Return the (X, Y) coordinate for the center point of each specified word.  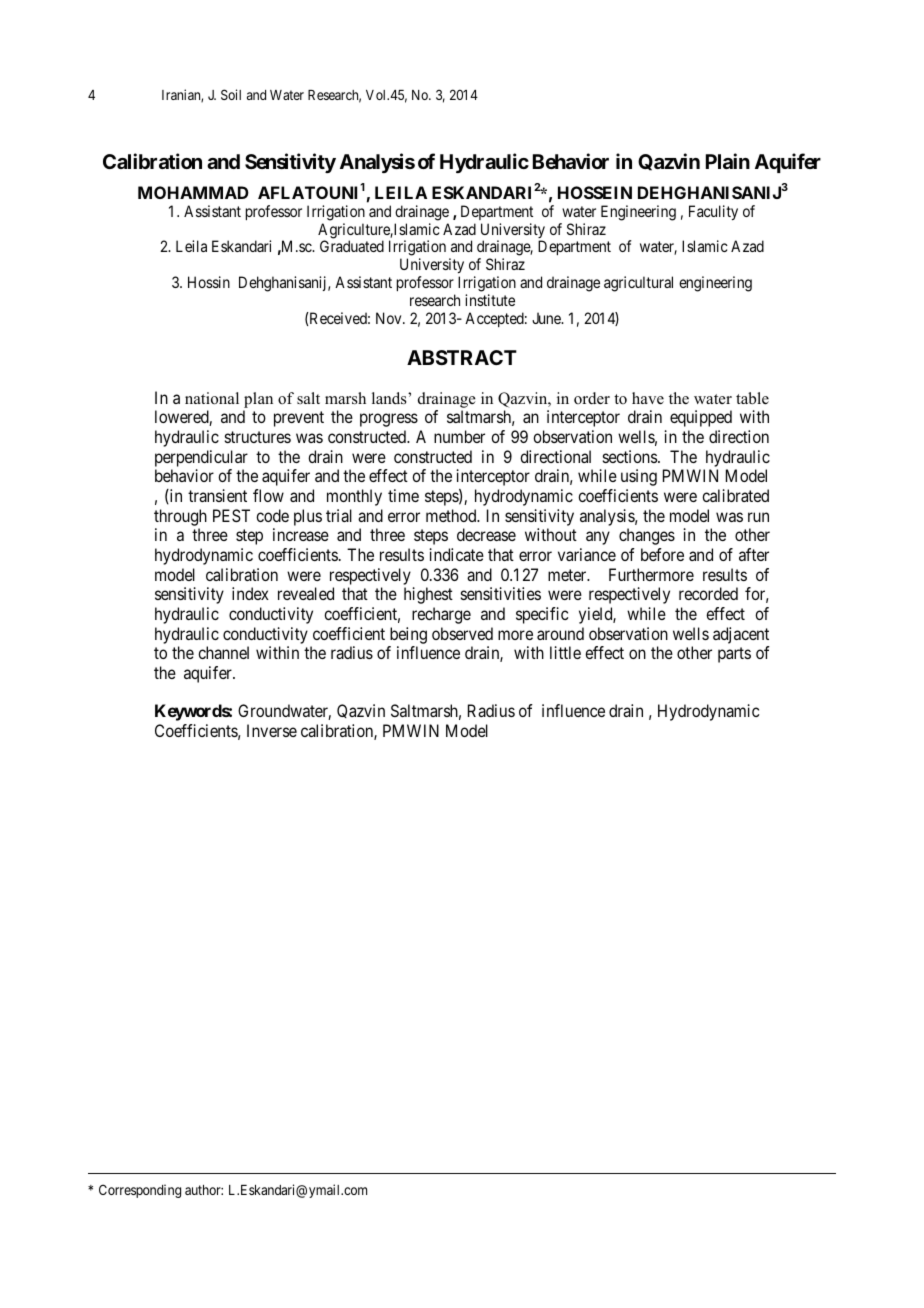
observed (462, 633)
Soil (231, 94)
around (560, 633)
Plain (728, 161)
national (212, 398)
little (565, 652)
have (648, 398)
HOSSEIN (595, 192)
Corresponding (140, 1191)
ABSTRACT (462, 357)
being (408, 635)
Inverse (272, 730)
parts (734, 655)
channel (223, 652)
